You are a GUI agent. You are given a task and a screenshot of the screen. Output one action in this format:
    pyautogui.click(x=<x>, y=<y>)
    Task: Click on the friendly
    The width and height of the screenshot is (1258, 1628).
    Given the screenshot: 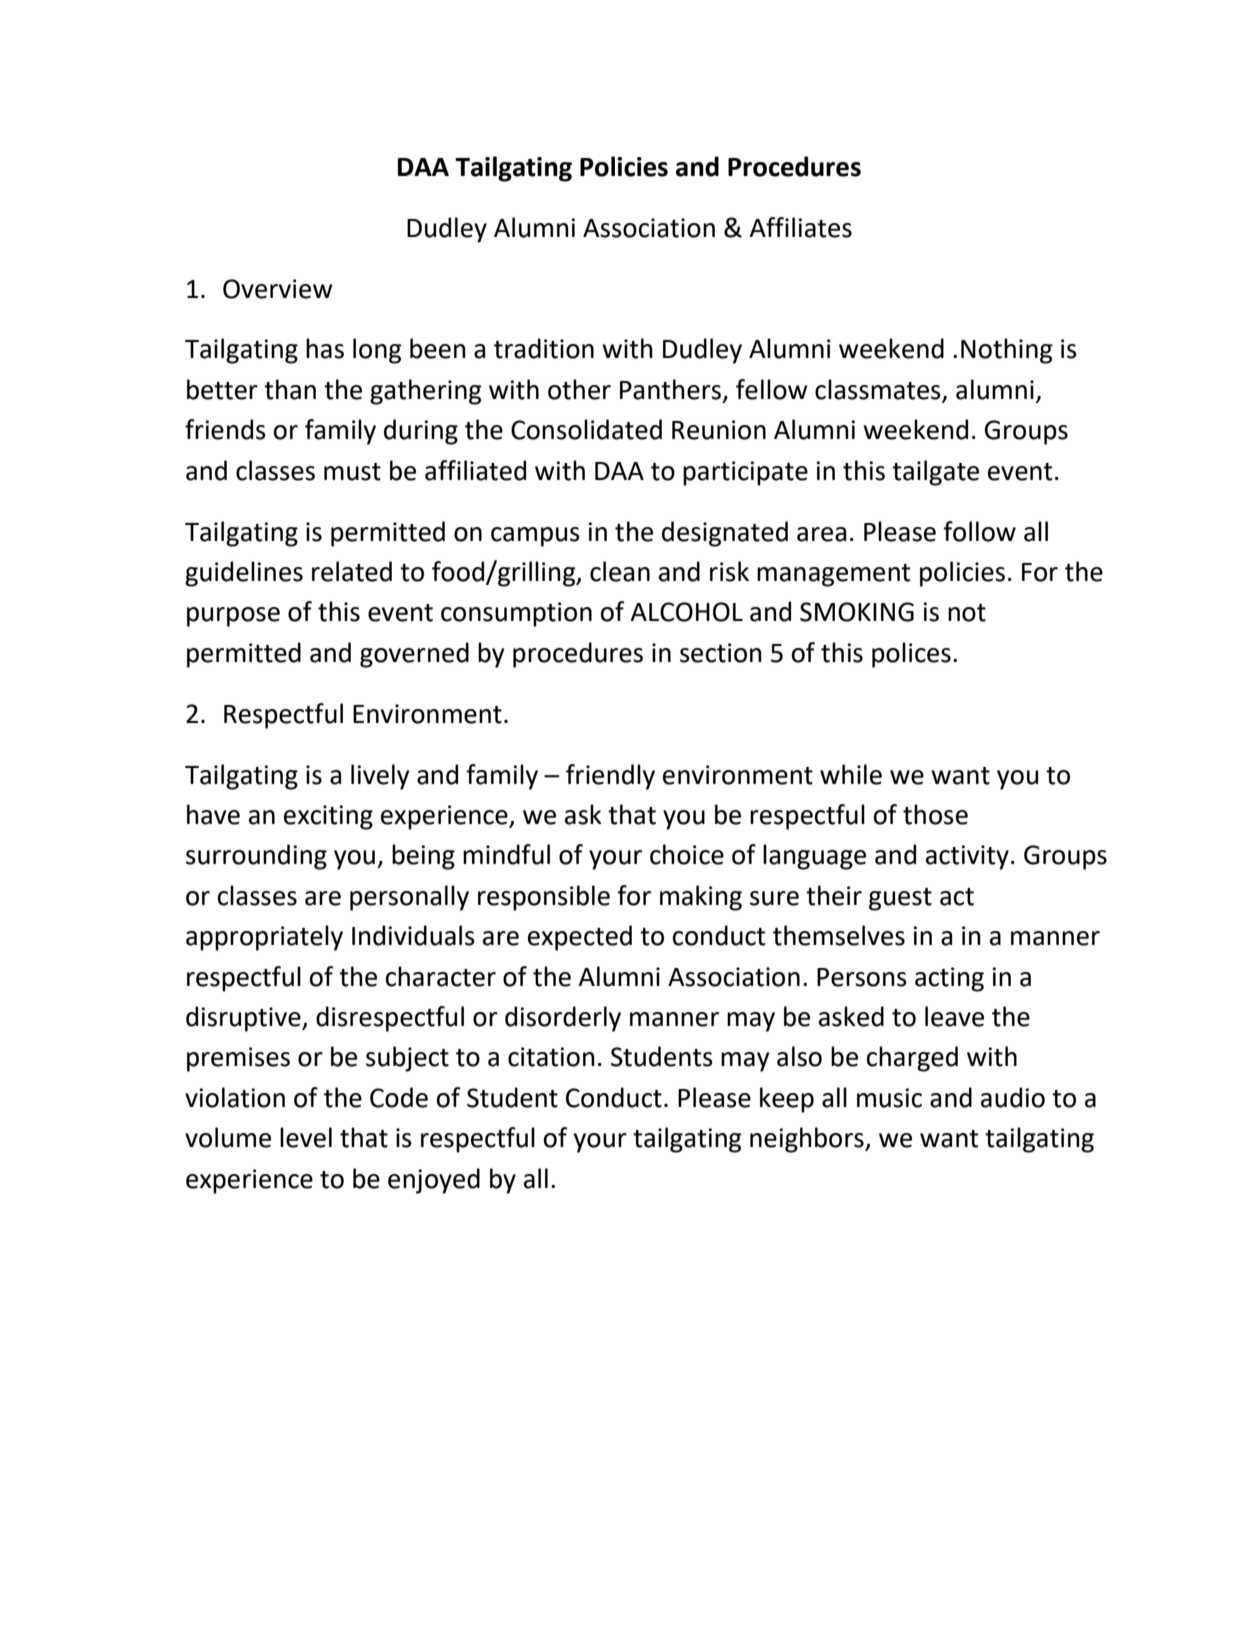 What is the action you would take?
    pyautogui.click(x=610, y=777)
